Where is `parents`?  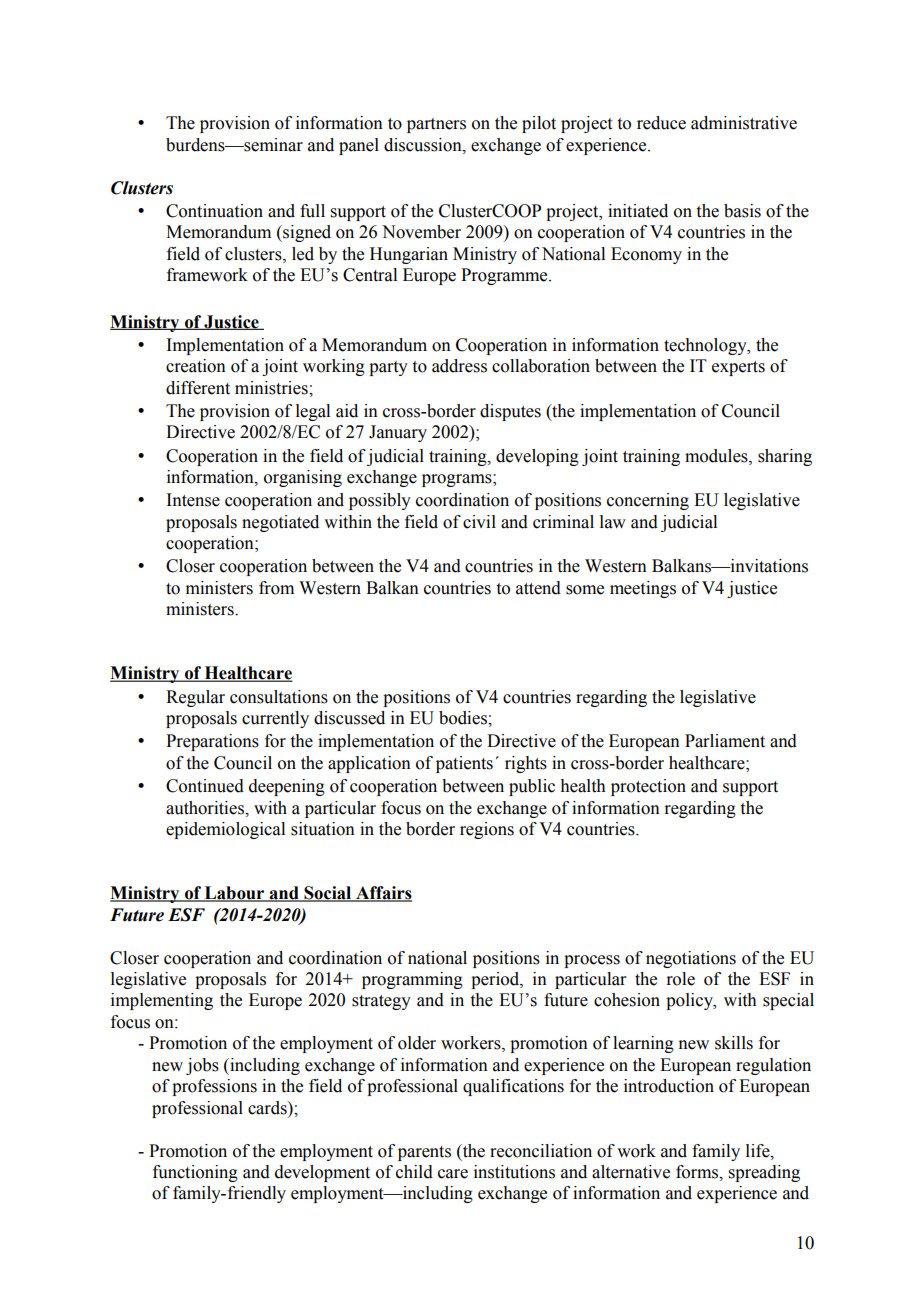 parents is located at coordinates (424, 1153).
